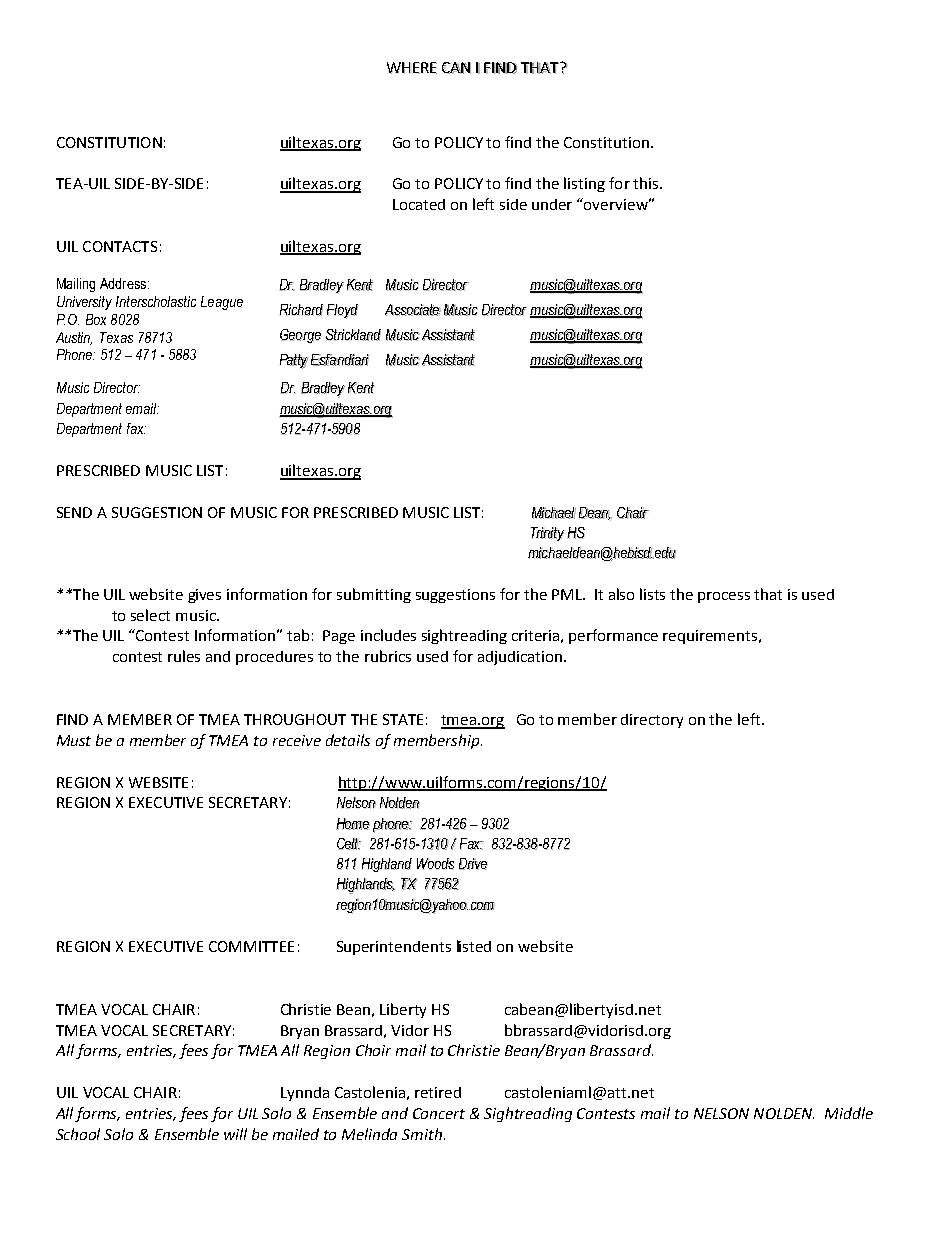  I want to click on this, so click(647, 183).
